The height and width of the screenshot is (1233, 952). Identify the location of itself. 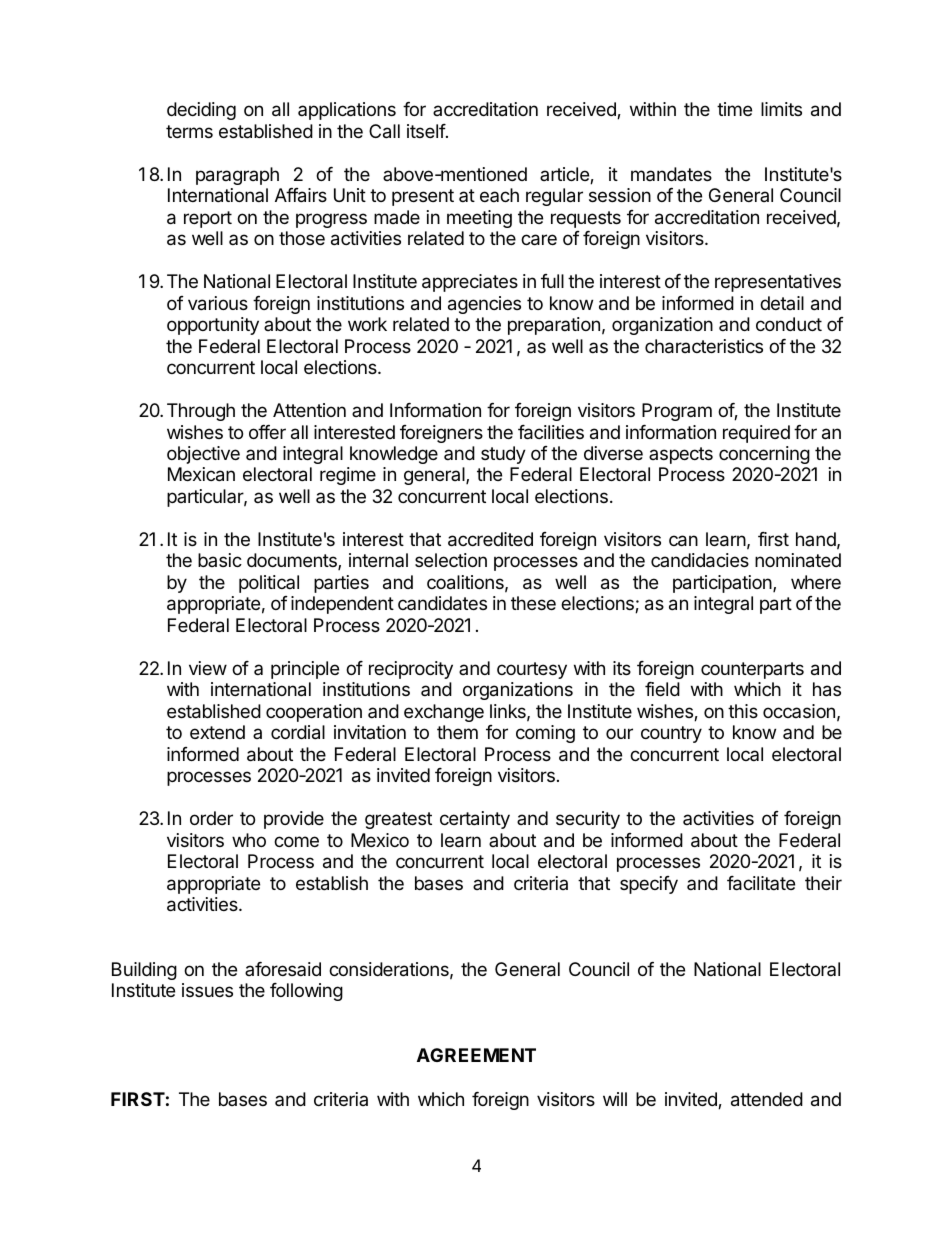
(427, 131).
